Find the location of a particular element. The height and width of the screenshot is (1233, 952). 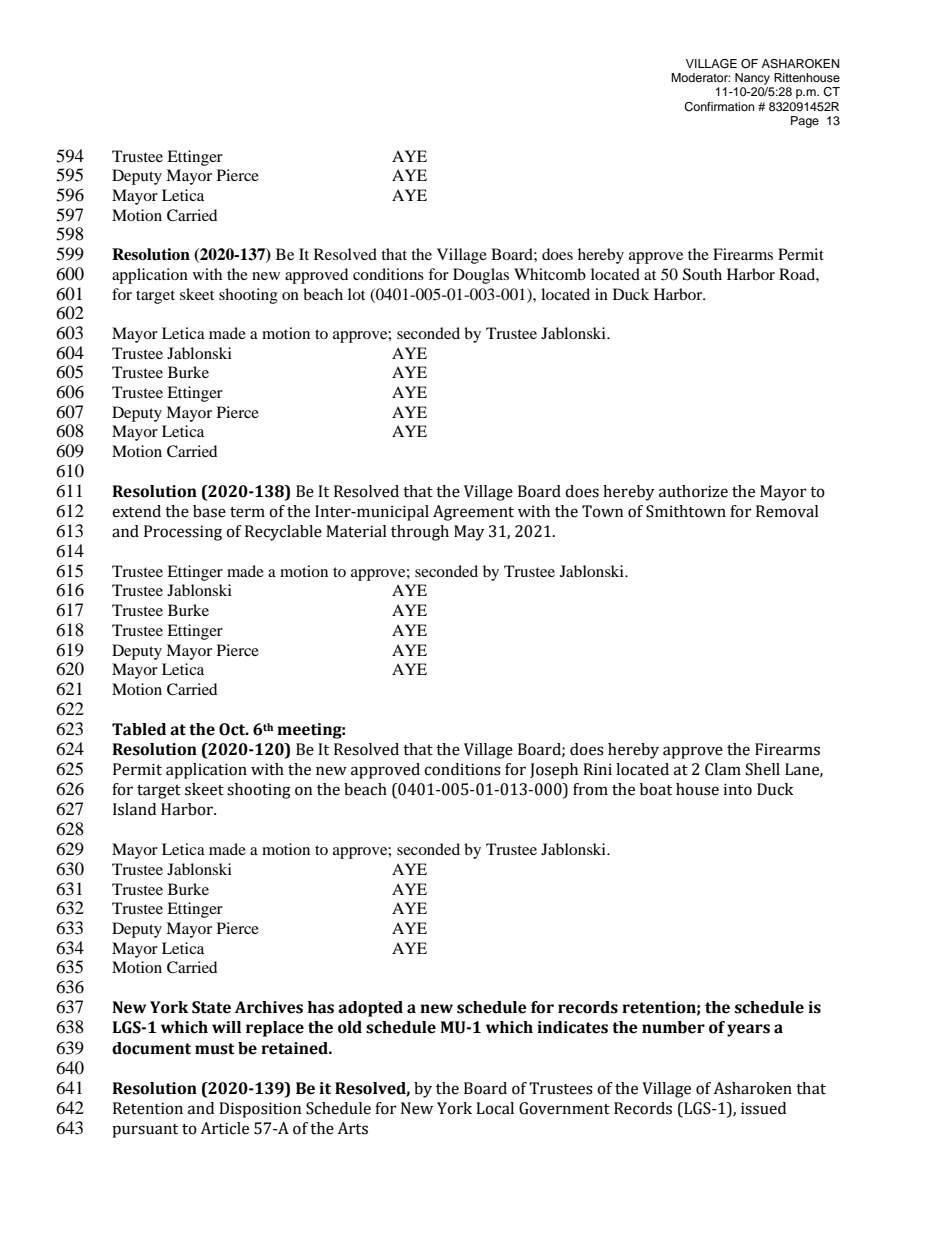

Douglas is located at coordinates (481, 276).
